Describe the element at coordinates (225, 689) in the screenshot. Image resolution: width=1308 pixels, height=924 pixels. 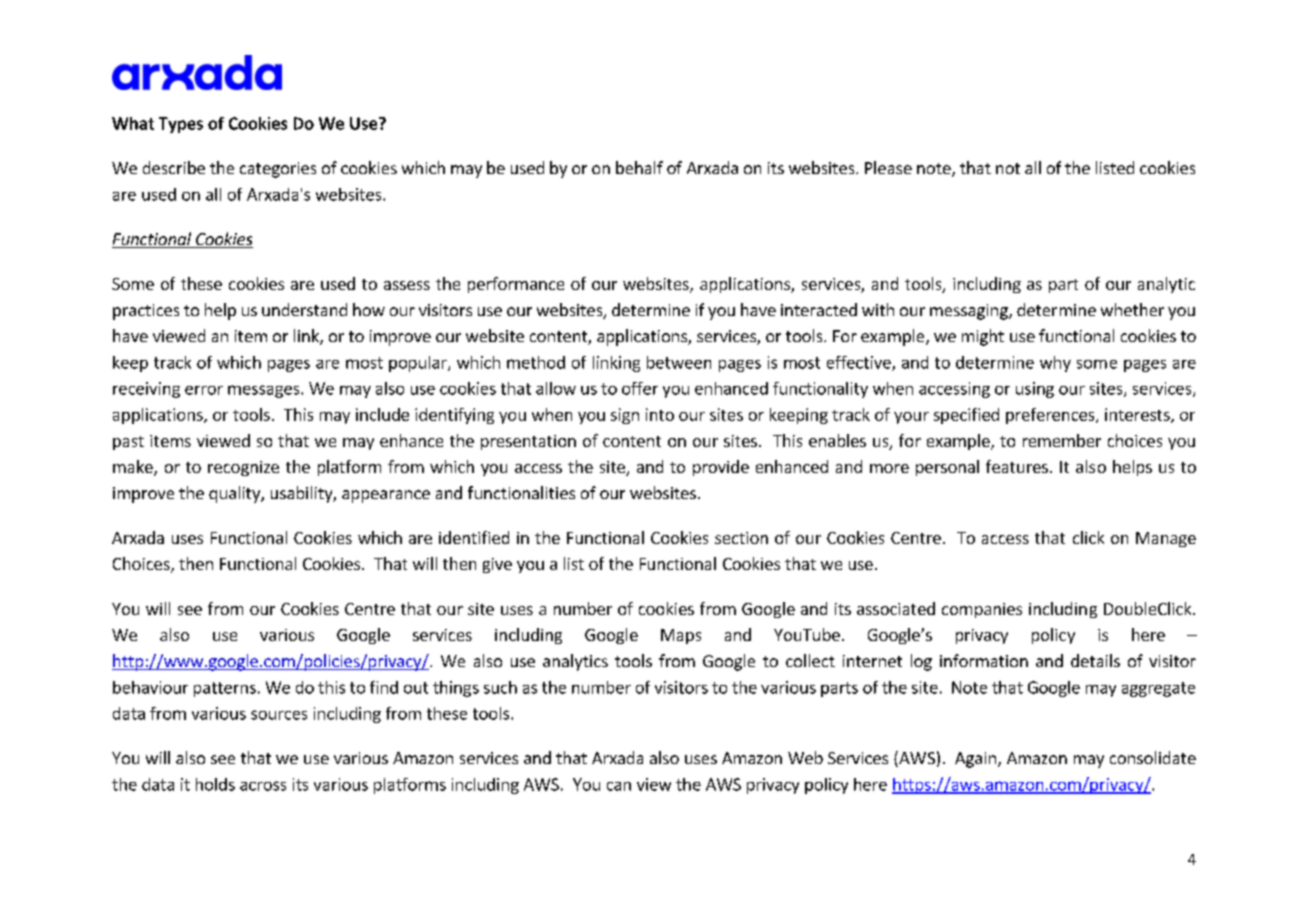
I see `patterns` at that location.
